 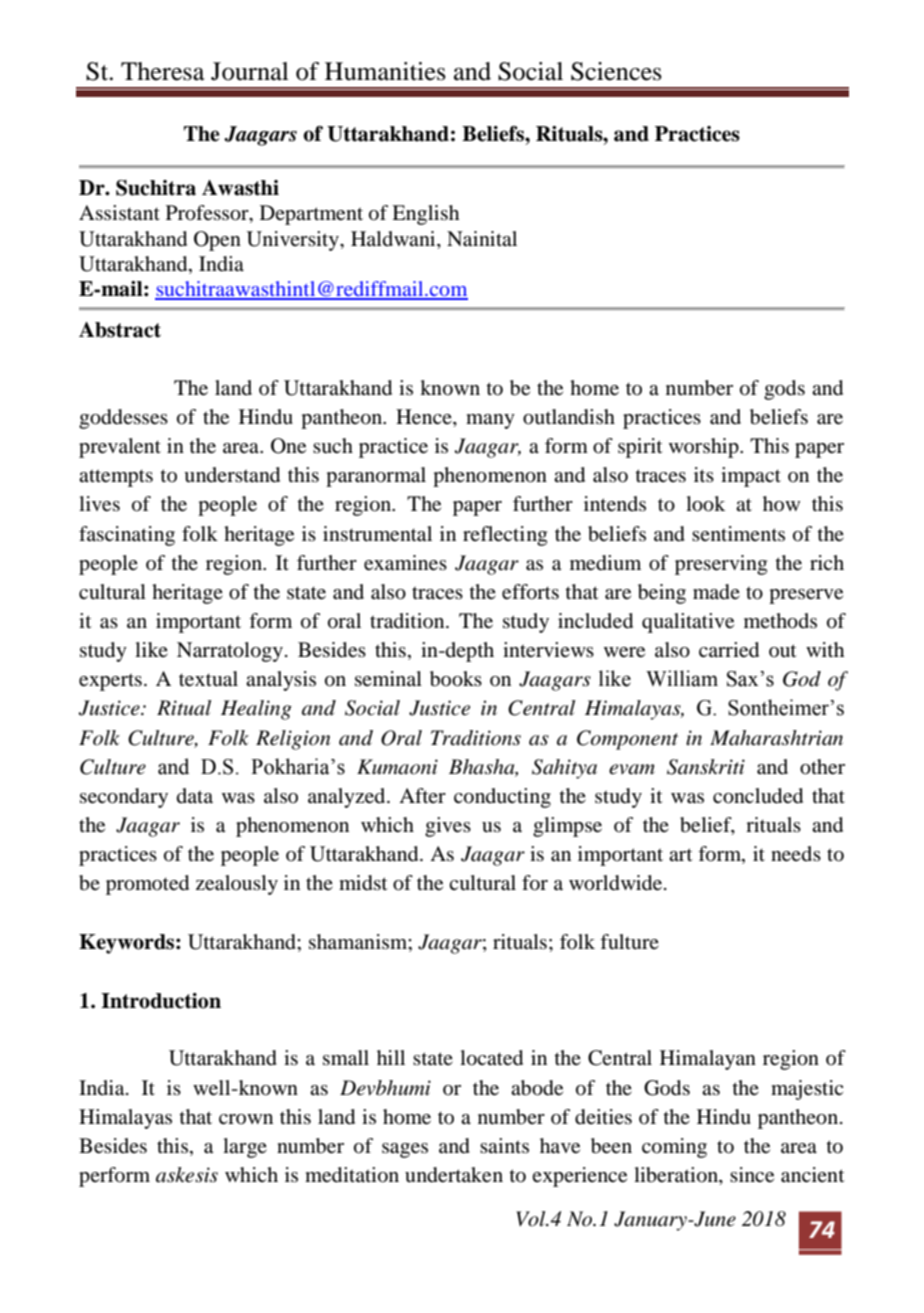 I want to click on worship, so click(x=705, y=448).
